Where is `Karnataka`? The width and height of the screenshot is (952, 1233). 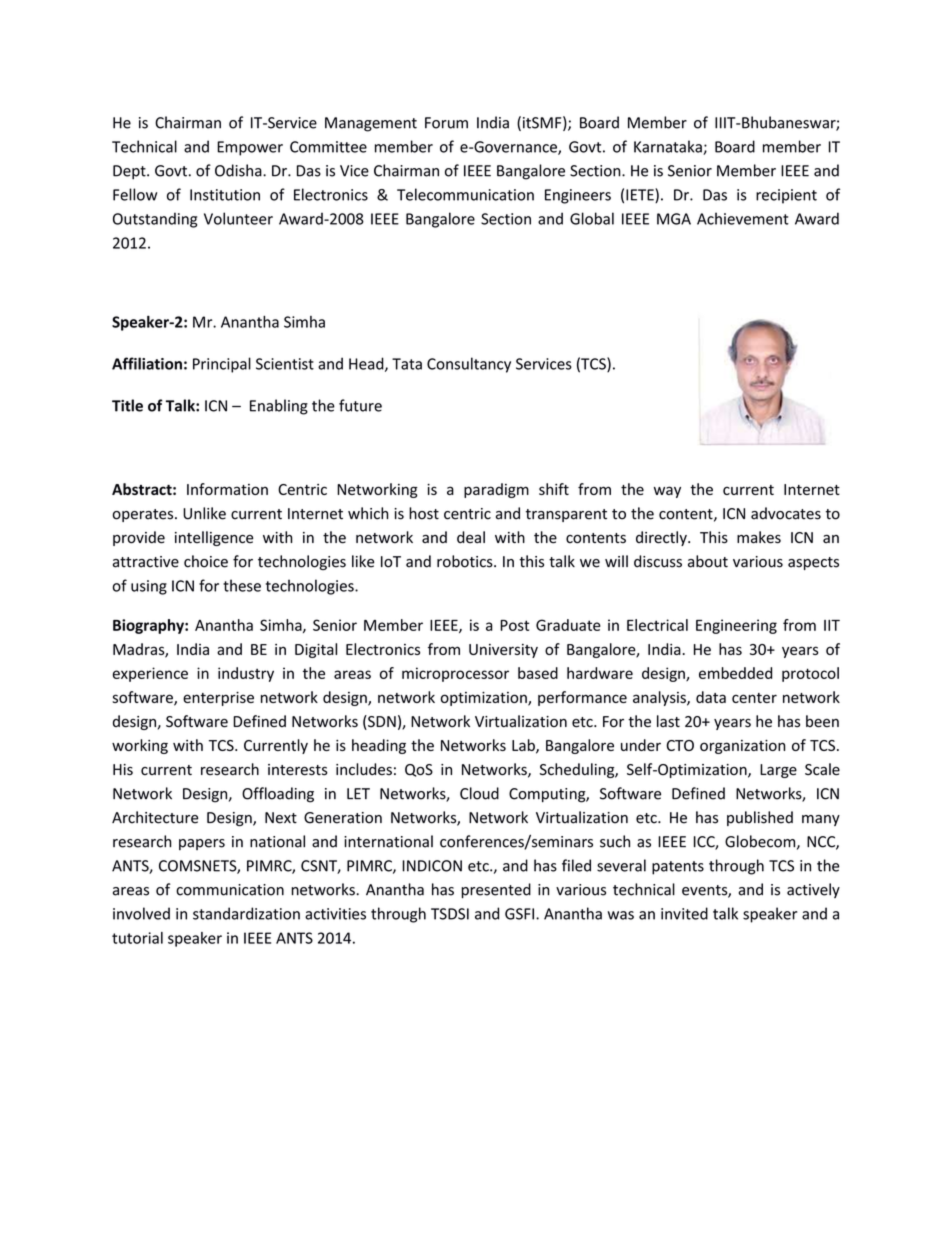 Karnataka is located at coordinates (669, 147).
